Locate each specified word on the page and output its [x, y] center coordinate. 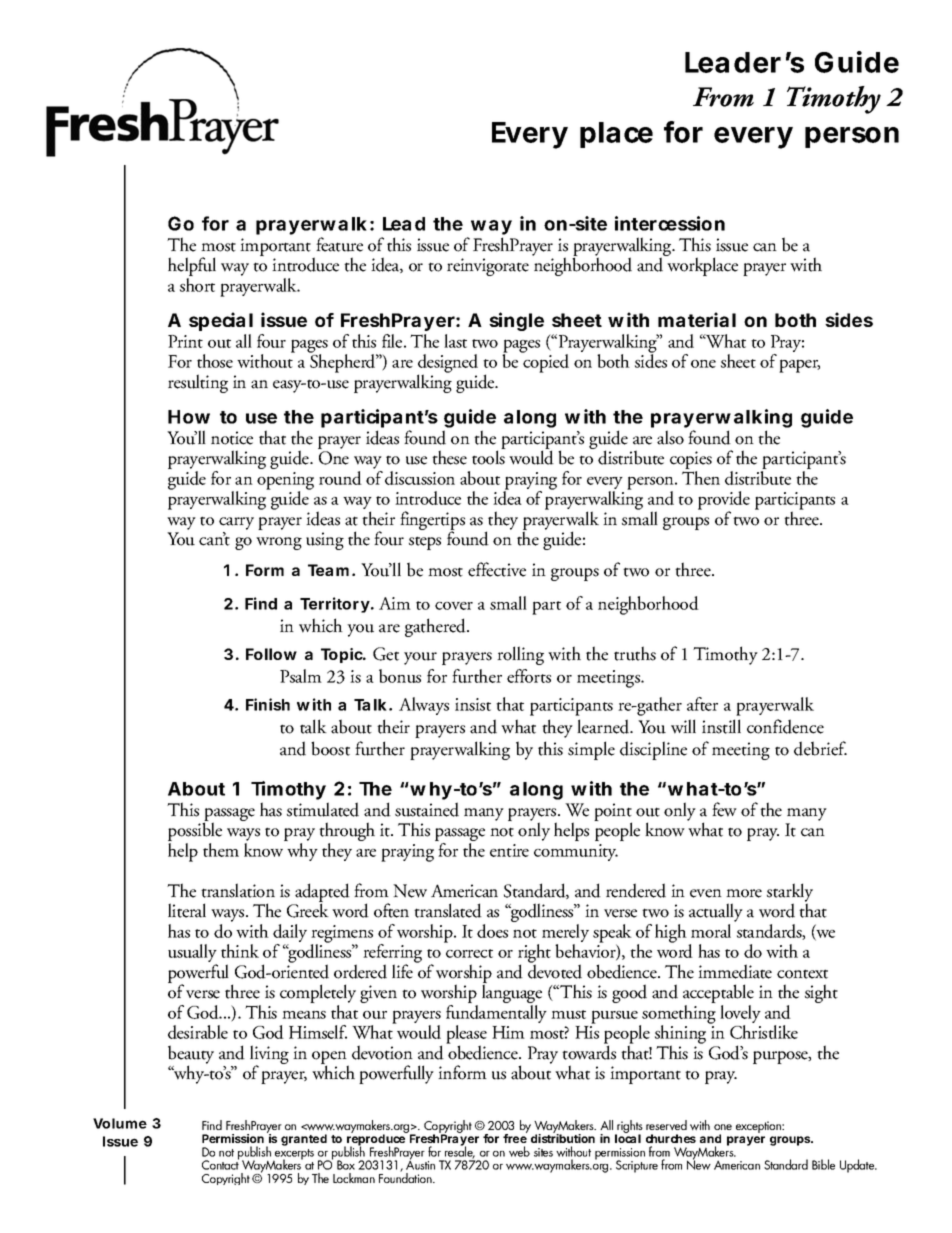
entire [509, 850]
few [724, 809]
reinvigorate [488, 267]
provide [724, 501]
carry [236, 523]
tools [489, 456]
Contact [220, 1164]
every [753, 138]
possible [195, 833]
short [197, 285]
